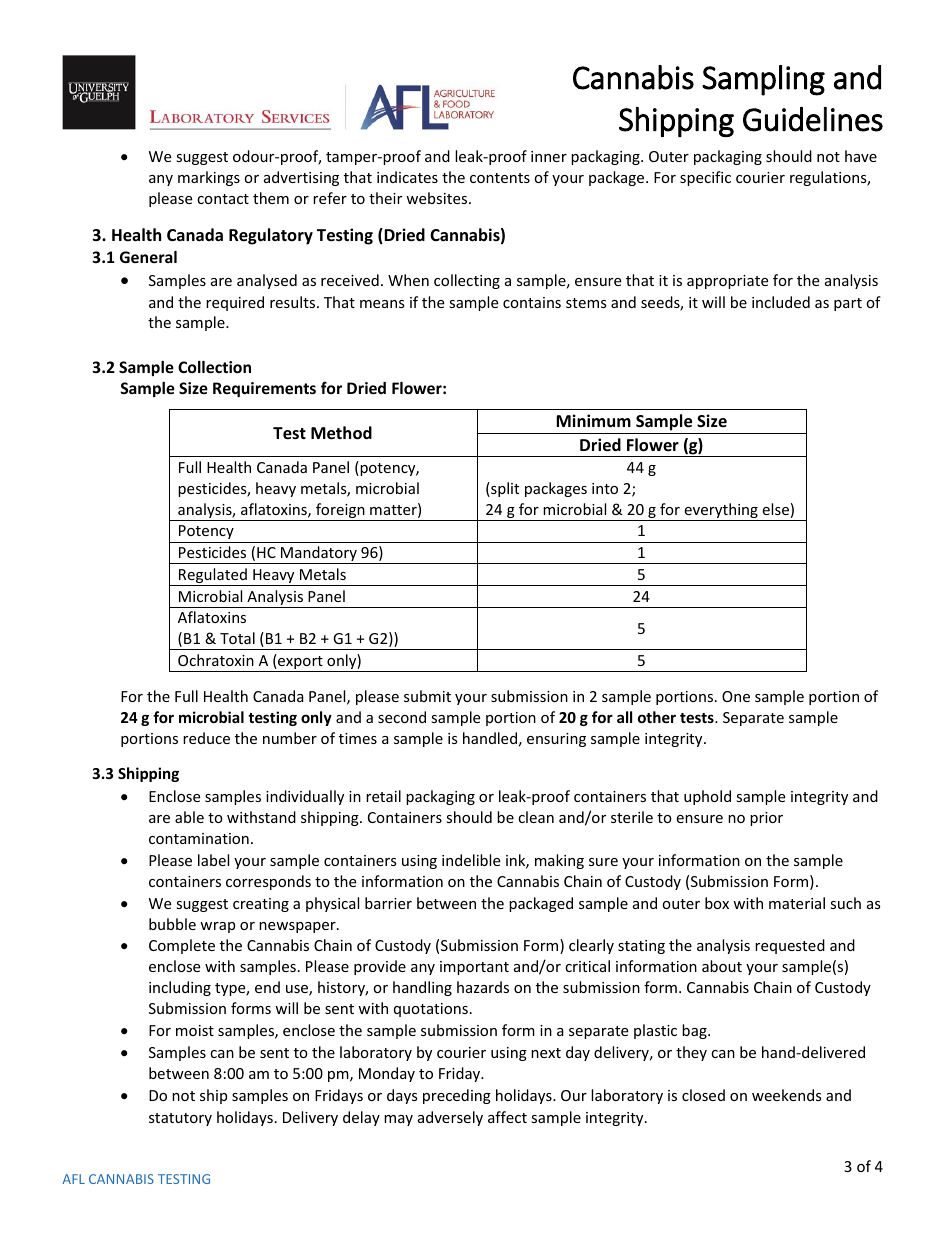 The height and width of the page is (1233, 952). Describe the element at coordinates (781, 302) in the page. I see `included` at that location.
